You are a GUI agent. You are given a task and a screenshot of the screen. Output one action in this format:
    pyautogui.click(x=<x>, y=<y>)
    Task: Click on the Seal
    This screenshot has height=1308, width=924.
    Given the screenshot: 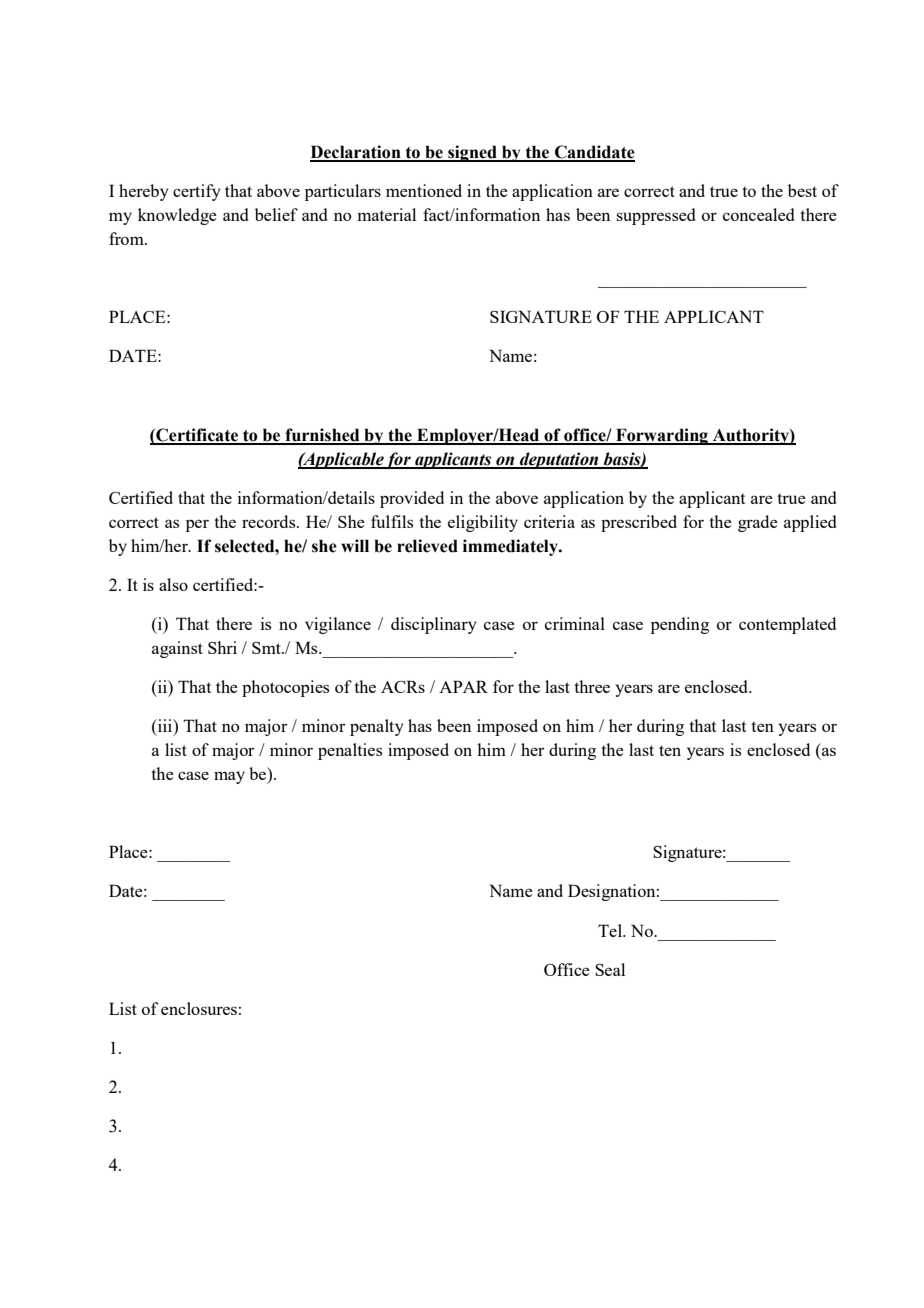 What is the action you would take?
    pyautogui.click(x=610, y=969)
